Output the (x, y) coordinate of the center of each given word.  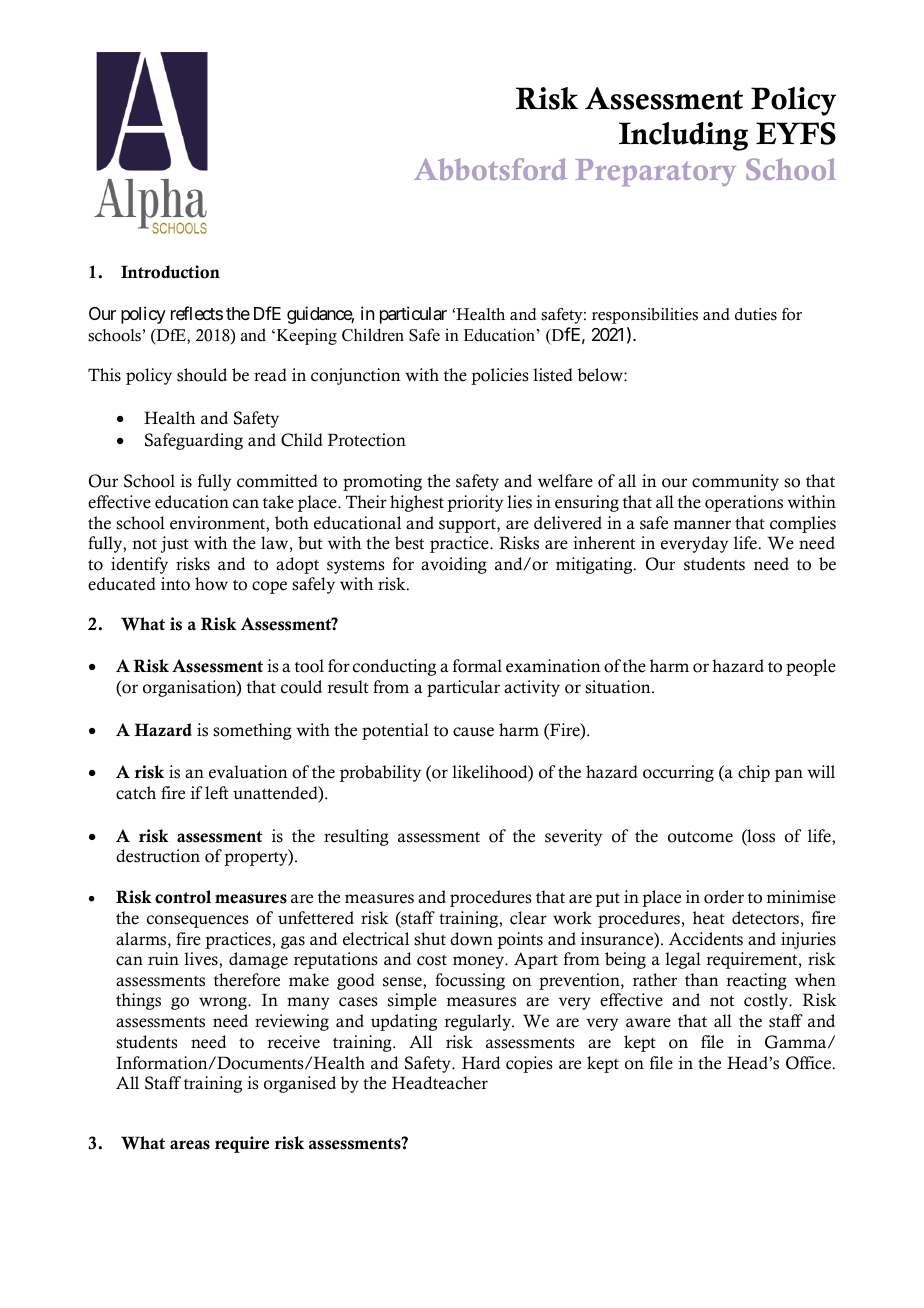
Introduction (170, 272)
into (175, 584)
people (811, 667)
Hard (481, 1062)
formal (477, 666)
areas (190, 1145)
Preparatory (655, 173)
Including (683, 136)
